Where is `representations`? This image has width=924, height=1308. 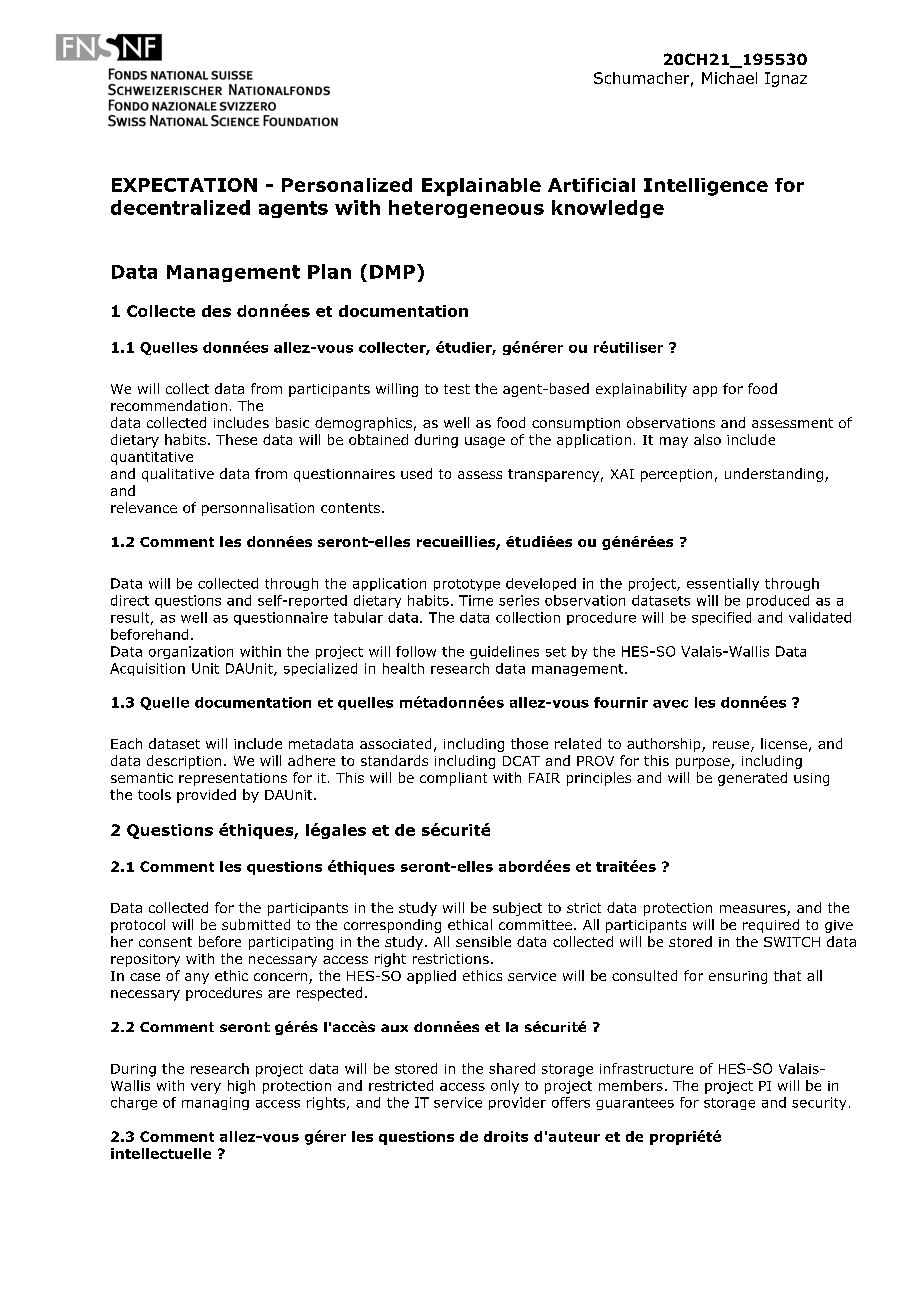 representations is located at coordinates (233, 779).
